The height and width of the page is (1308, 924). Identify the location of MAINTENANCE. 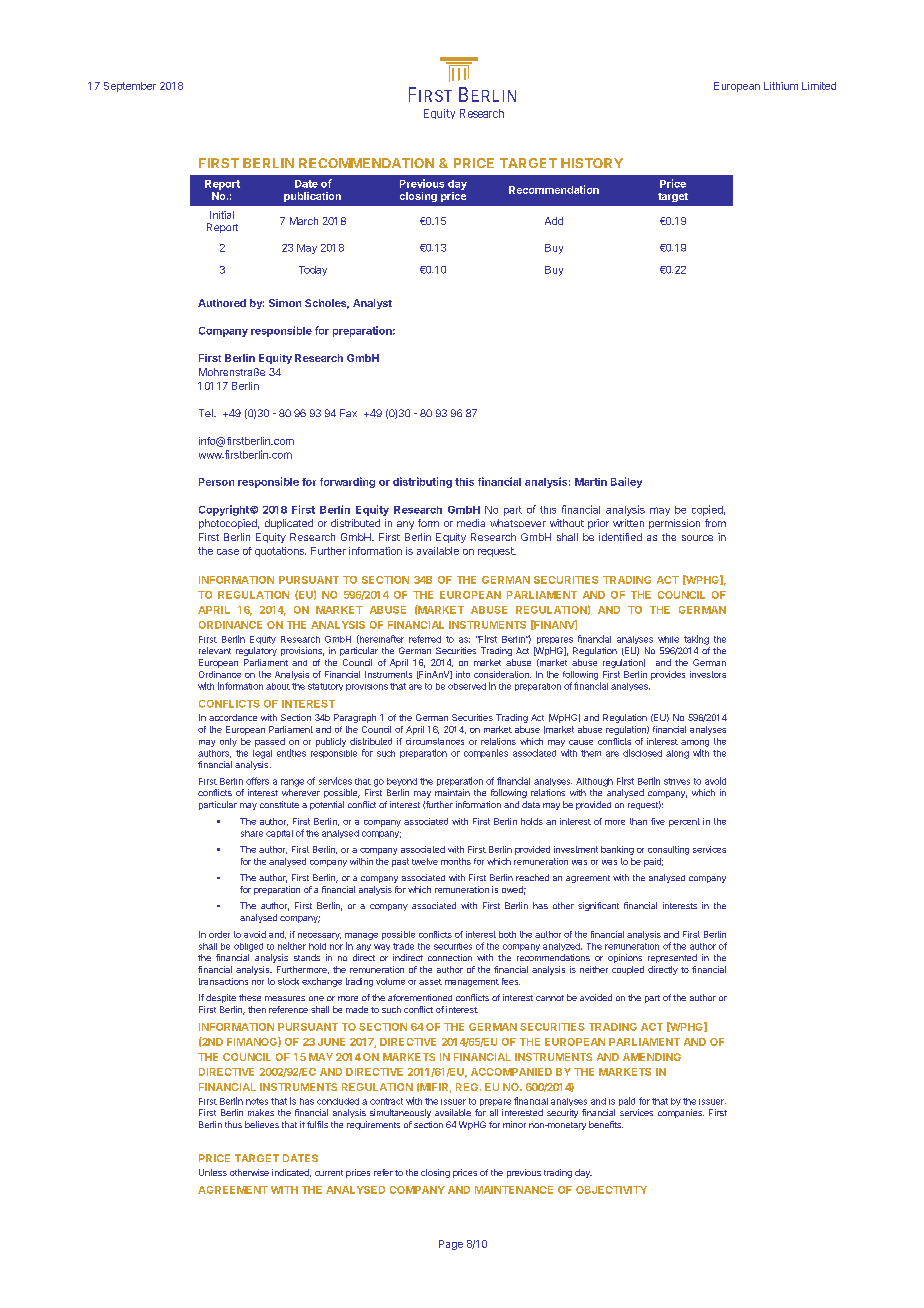
(514, 1190).
